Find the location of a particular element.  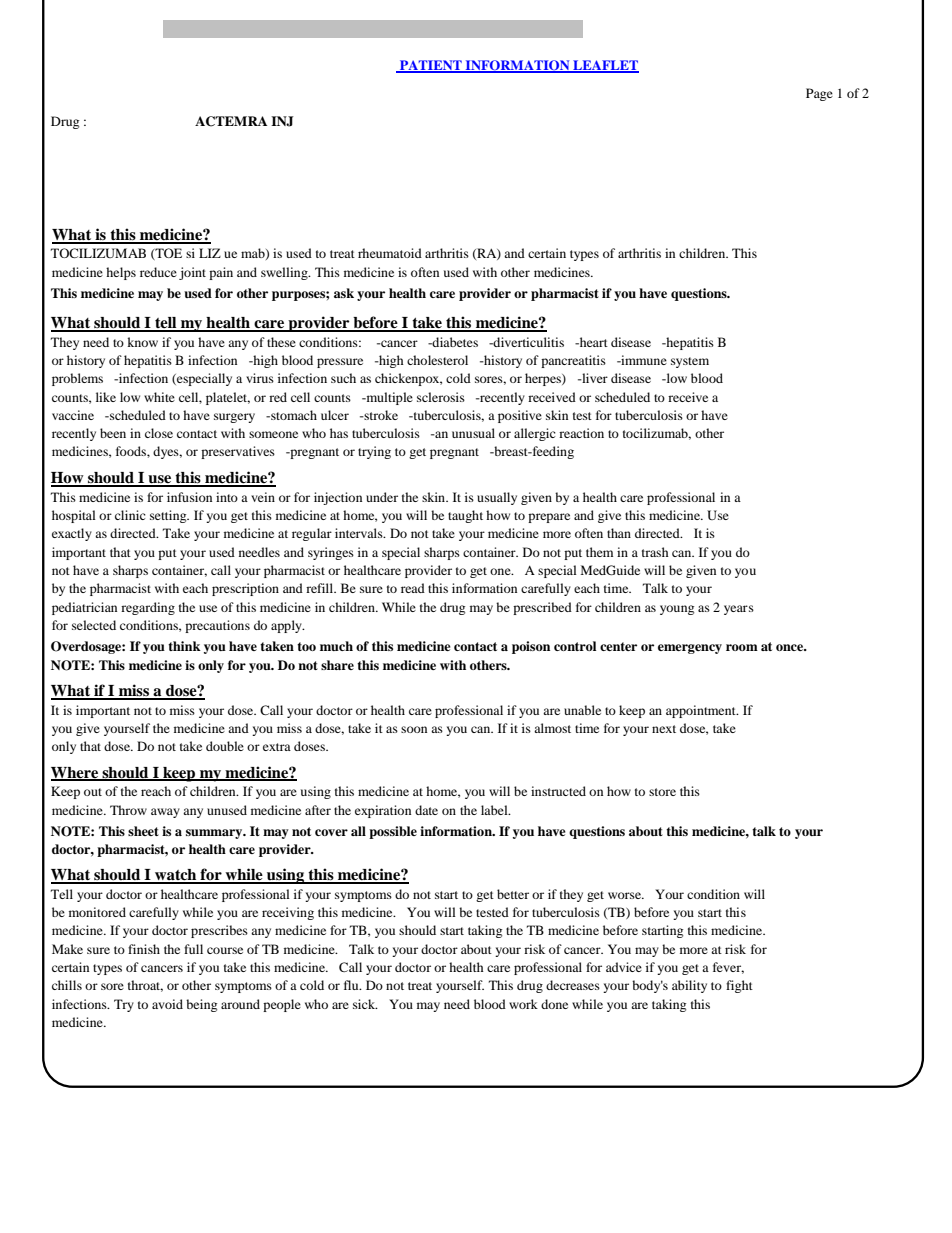

regarding is located at coordinates (148, 608).
